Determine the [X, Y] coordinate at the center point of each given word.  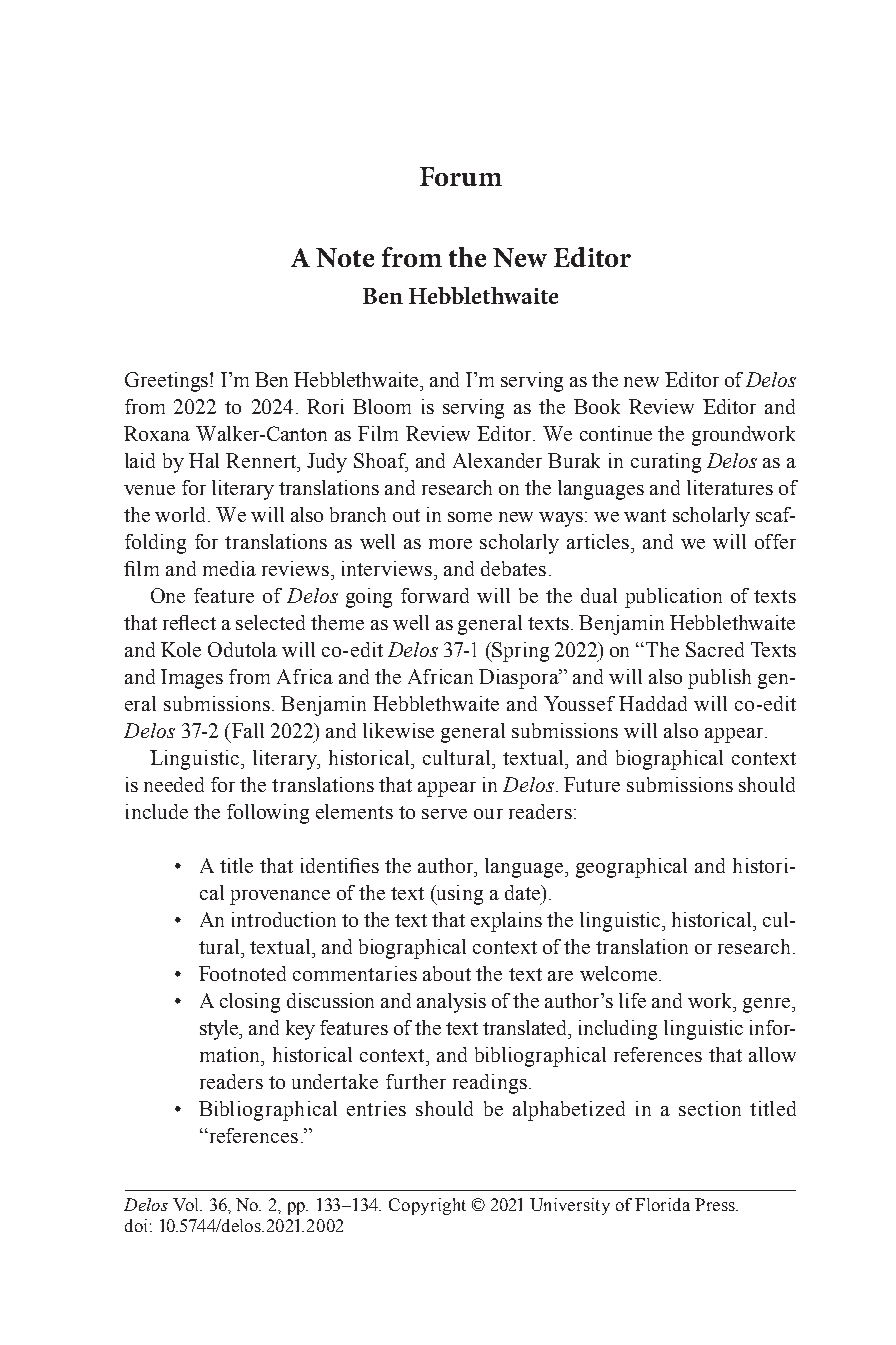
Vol [187, 1204]
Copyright [427, 1206]
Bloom [382, 406]
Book [597, 406]
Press [716, 1204]
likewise [398, 730]
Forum [461, 176]
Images [192, 679]
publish [719, 679]
